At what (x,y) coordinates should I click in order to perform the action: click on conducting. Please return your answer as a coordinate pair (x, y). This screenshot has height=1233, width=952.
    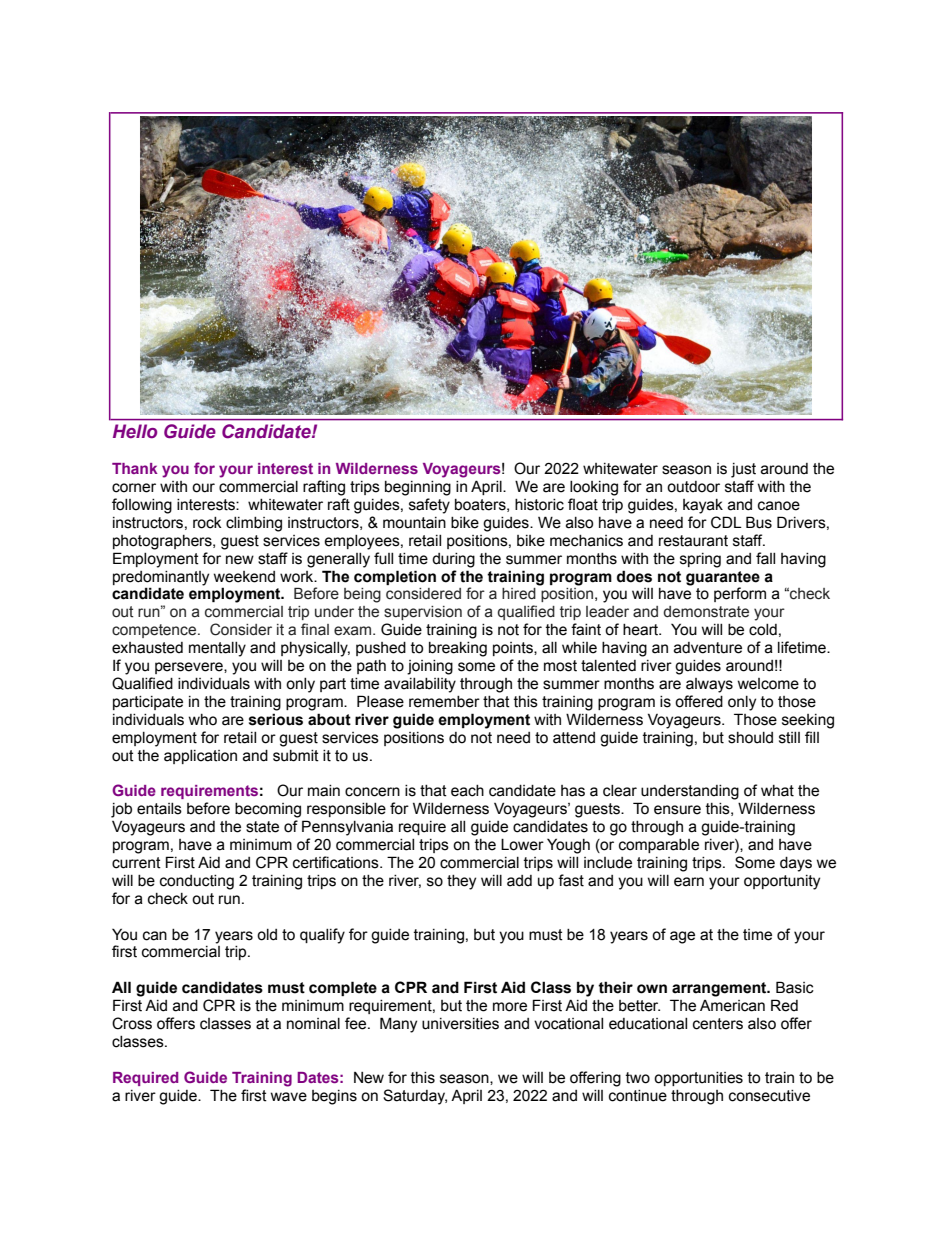
    Looking at the image, I should click on (197, 882).
